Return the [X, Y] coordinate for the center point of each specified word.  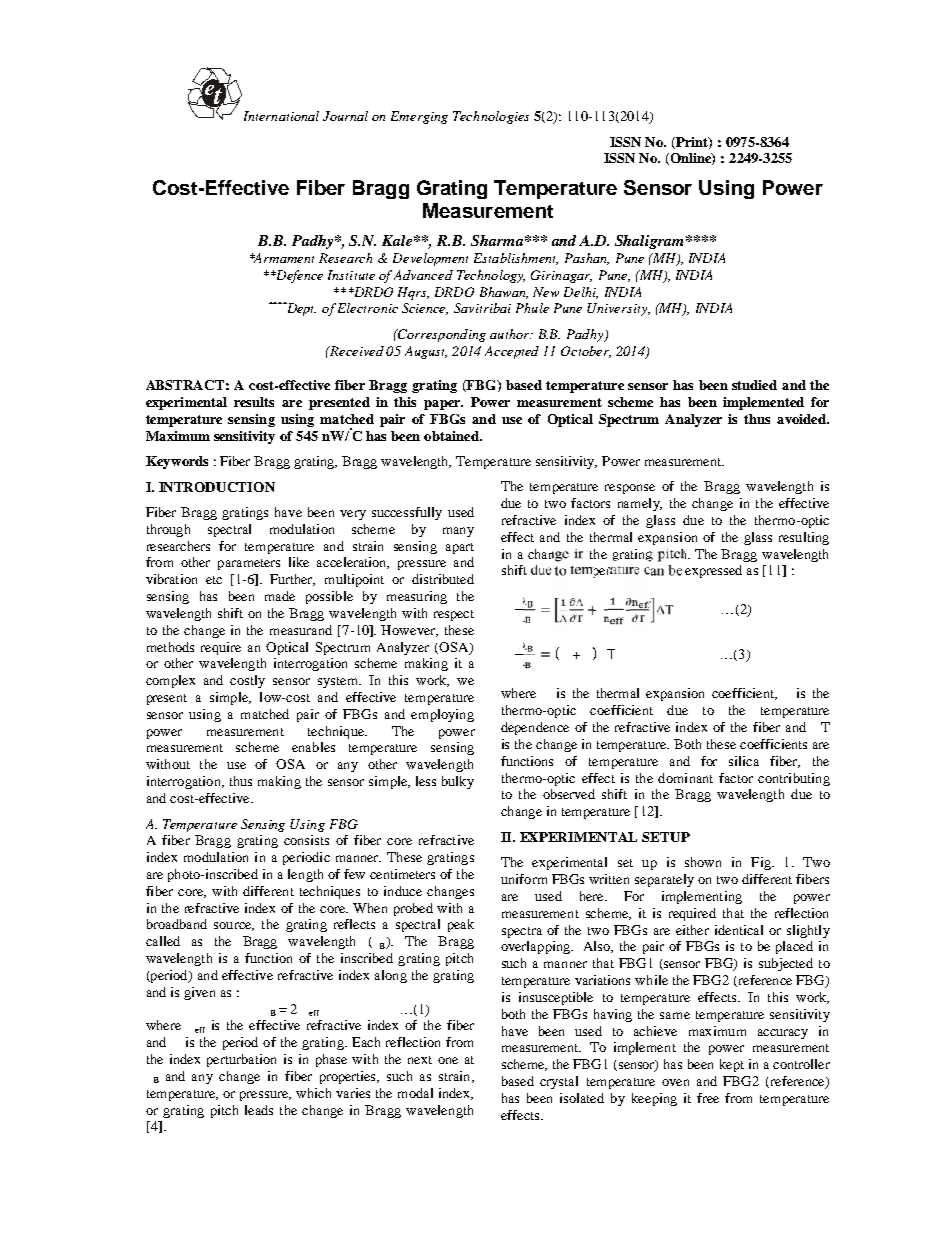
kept [732, 1065]
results [254, 402]
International [281, 116]
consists [306, 840]
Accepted [512, 352]
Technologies [491, 117]
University [618, 309]
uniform [524, 879]
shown [703, 862]
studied [754, 385]
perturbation [241, 1060]
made [280, 596]
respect [454, 615]
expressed [713, 571]
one [448, 1060]
